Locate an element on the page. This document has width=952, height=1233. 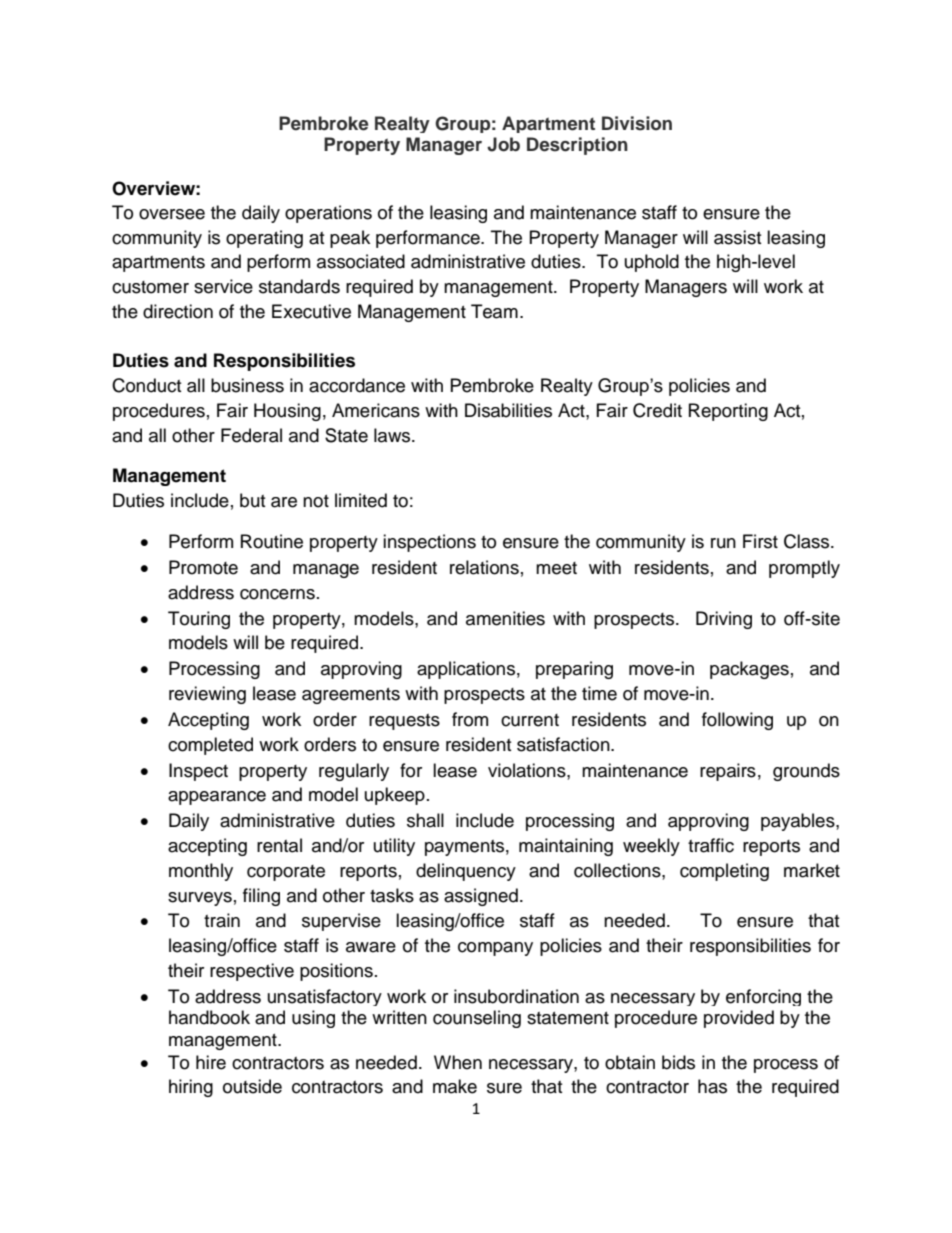
from is located at coordinates (470, 719).
